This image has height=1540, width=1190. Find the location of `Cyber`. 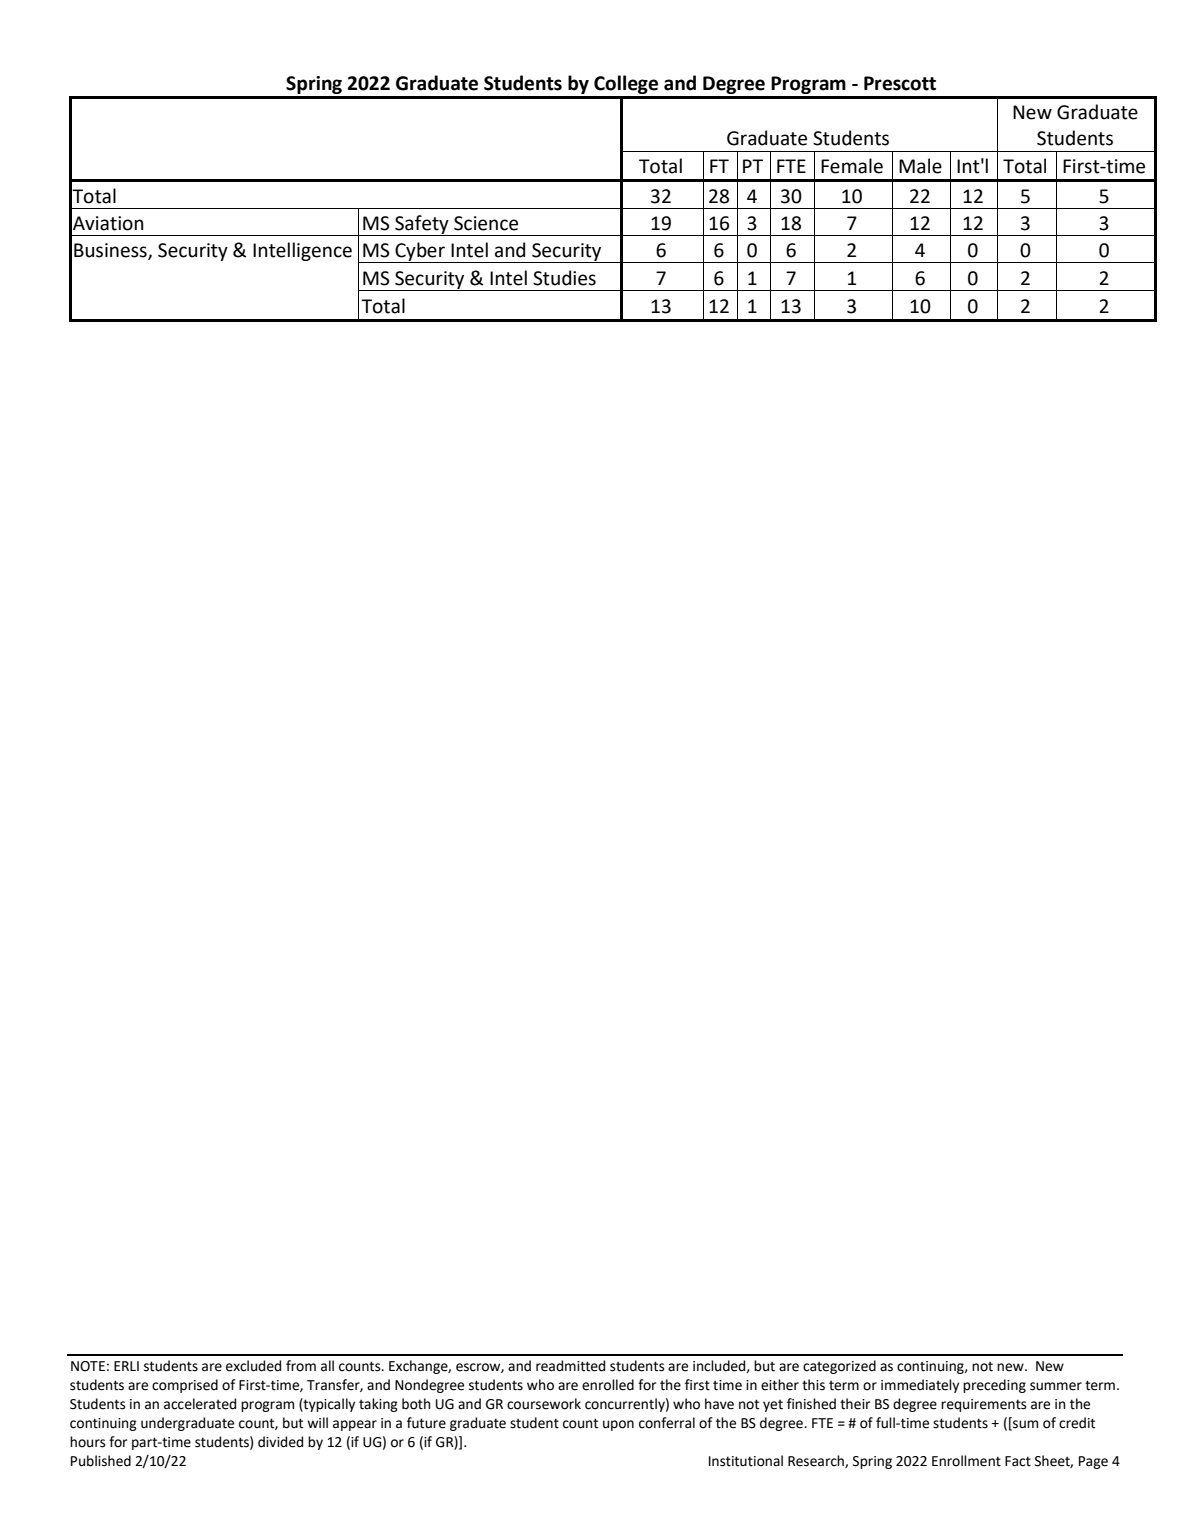

Cyber is located at coordinates (420, 252).
